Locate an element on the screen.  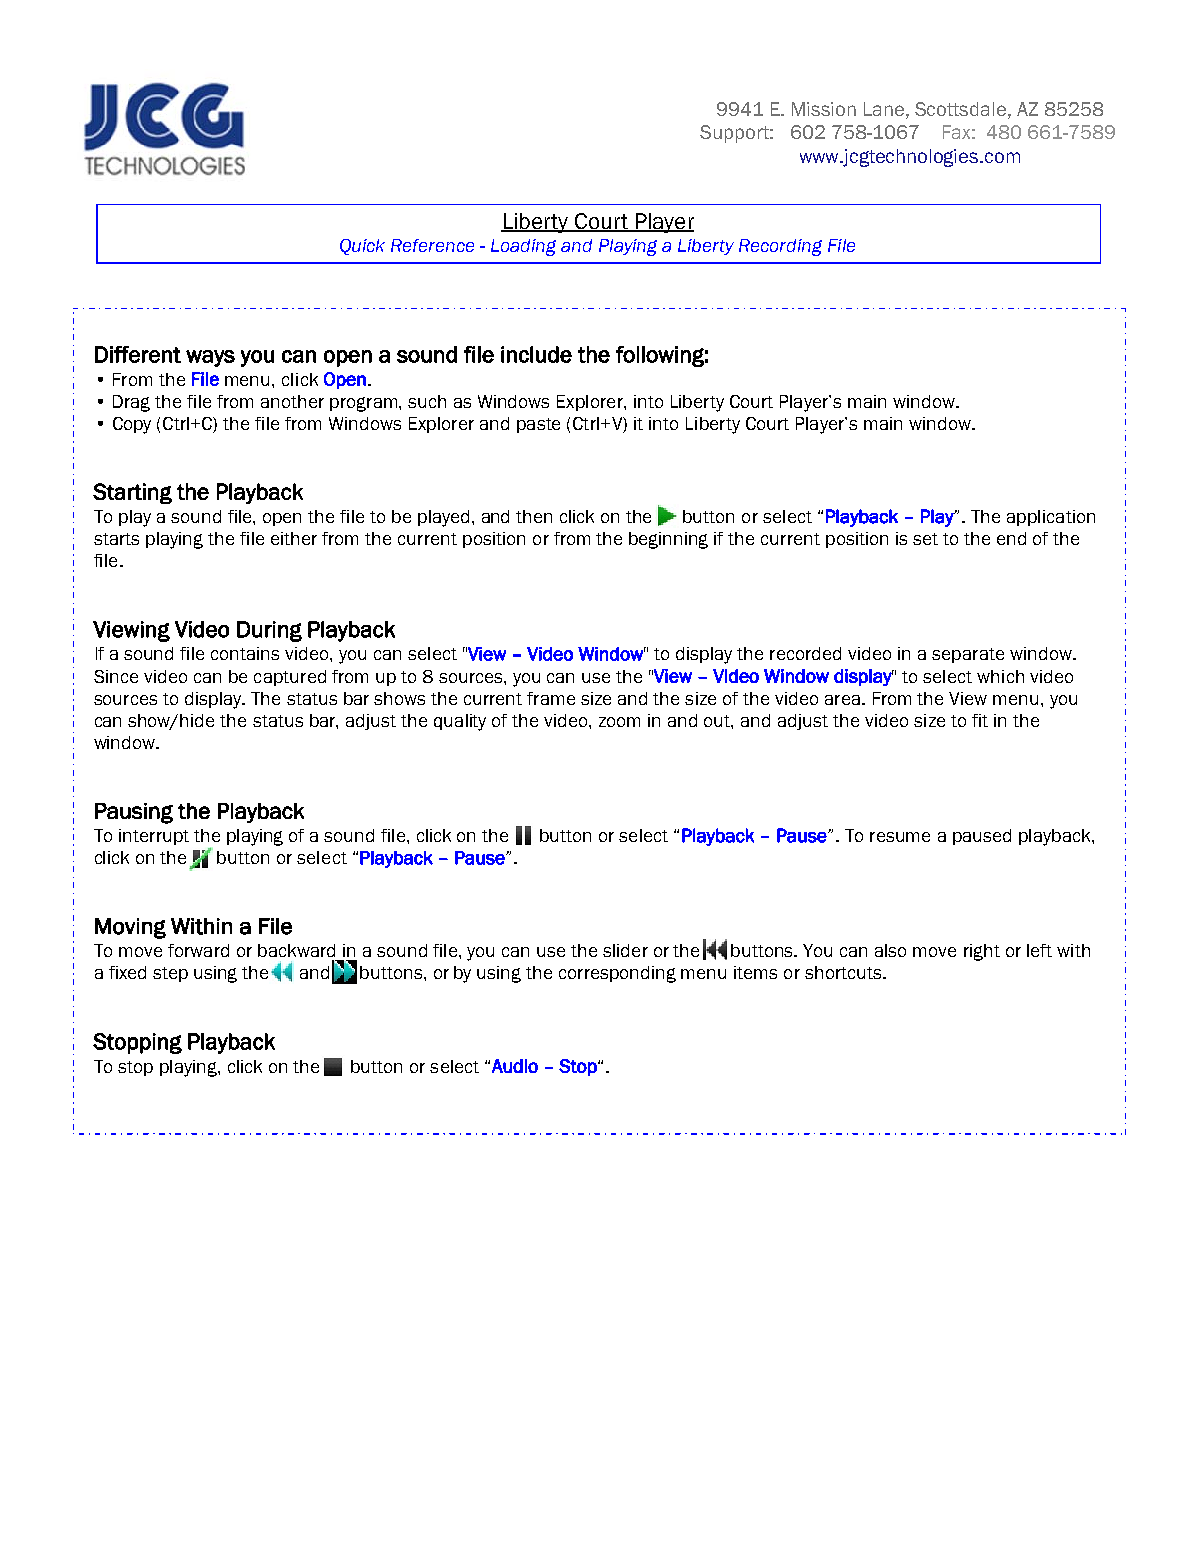
step is located at coordinates (170, 974).
